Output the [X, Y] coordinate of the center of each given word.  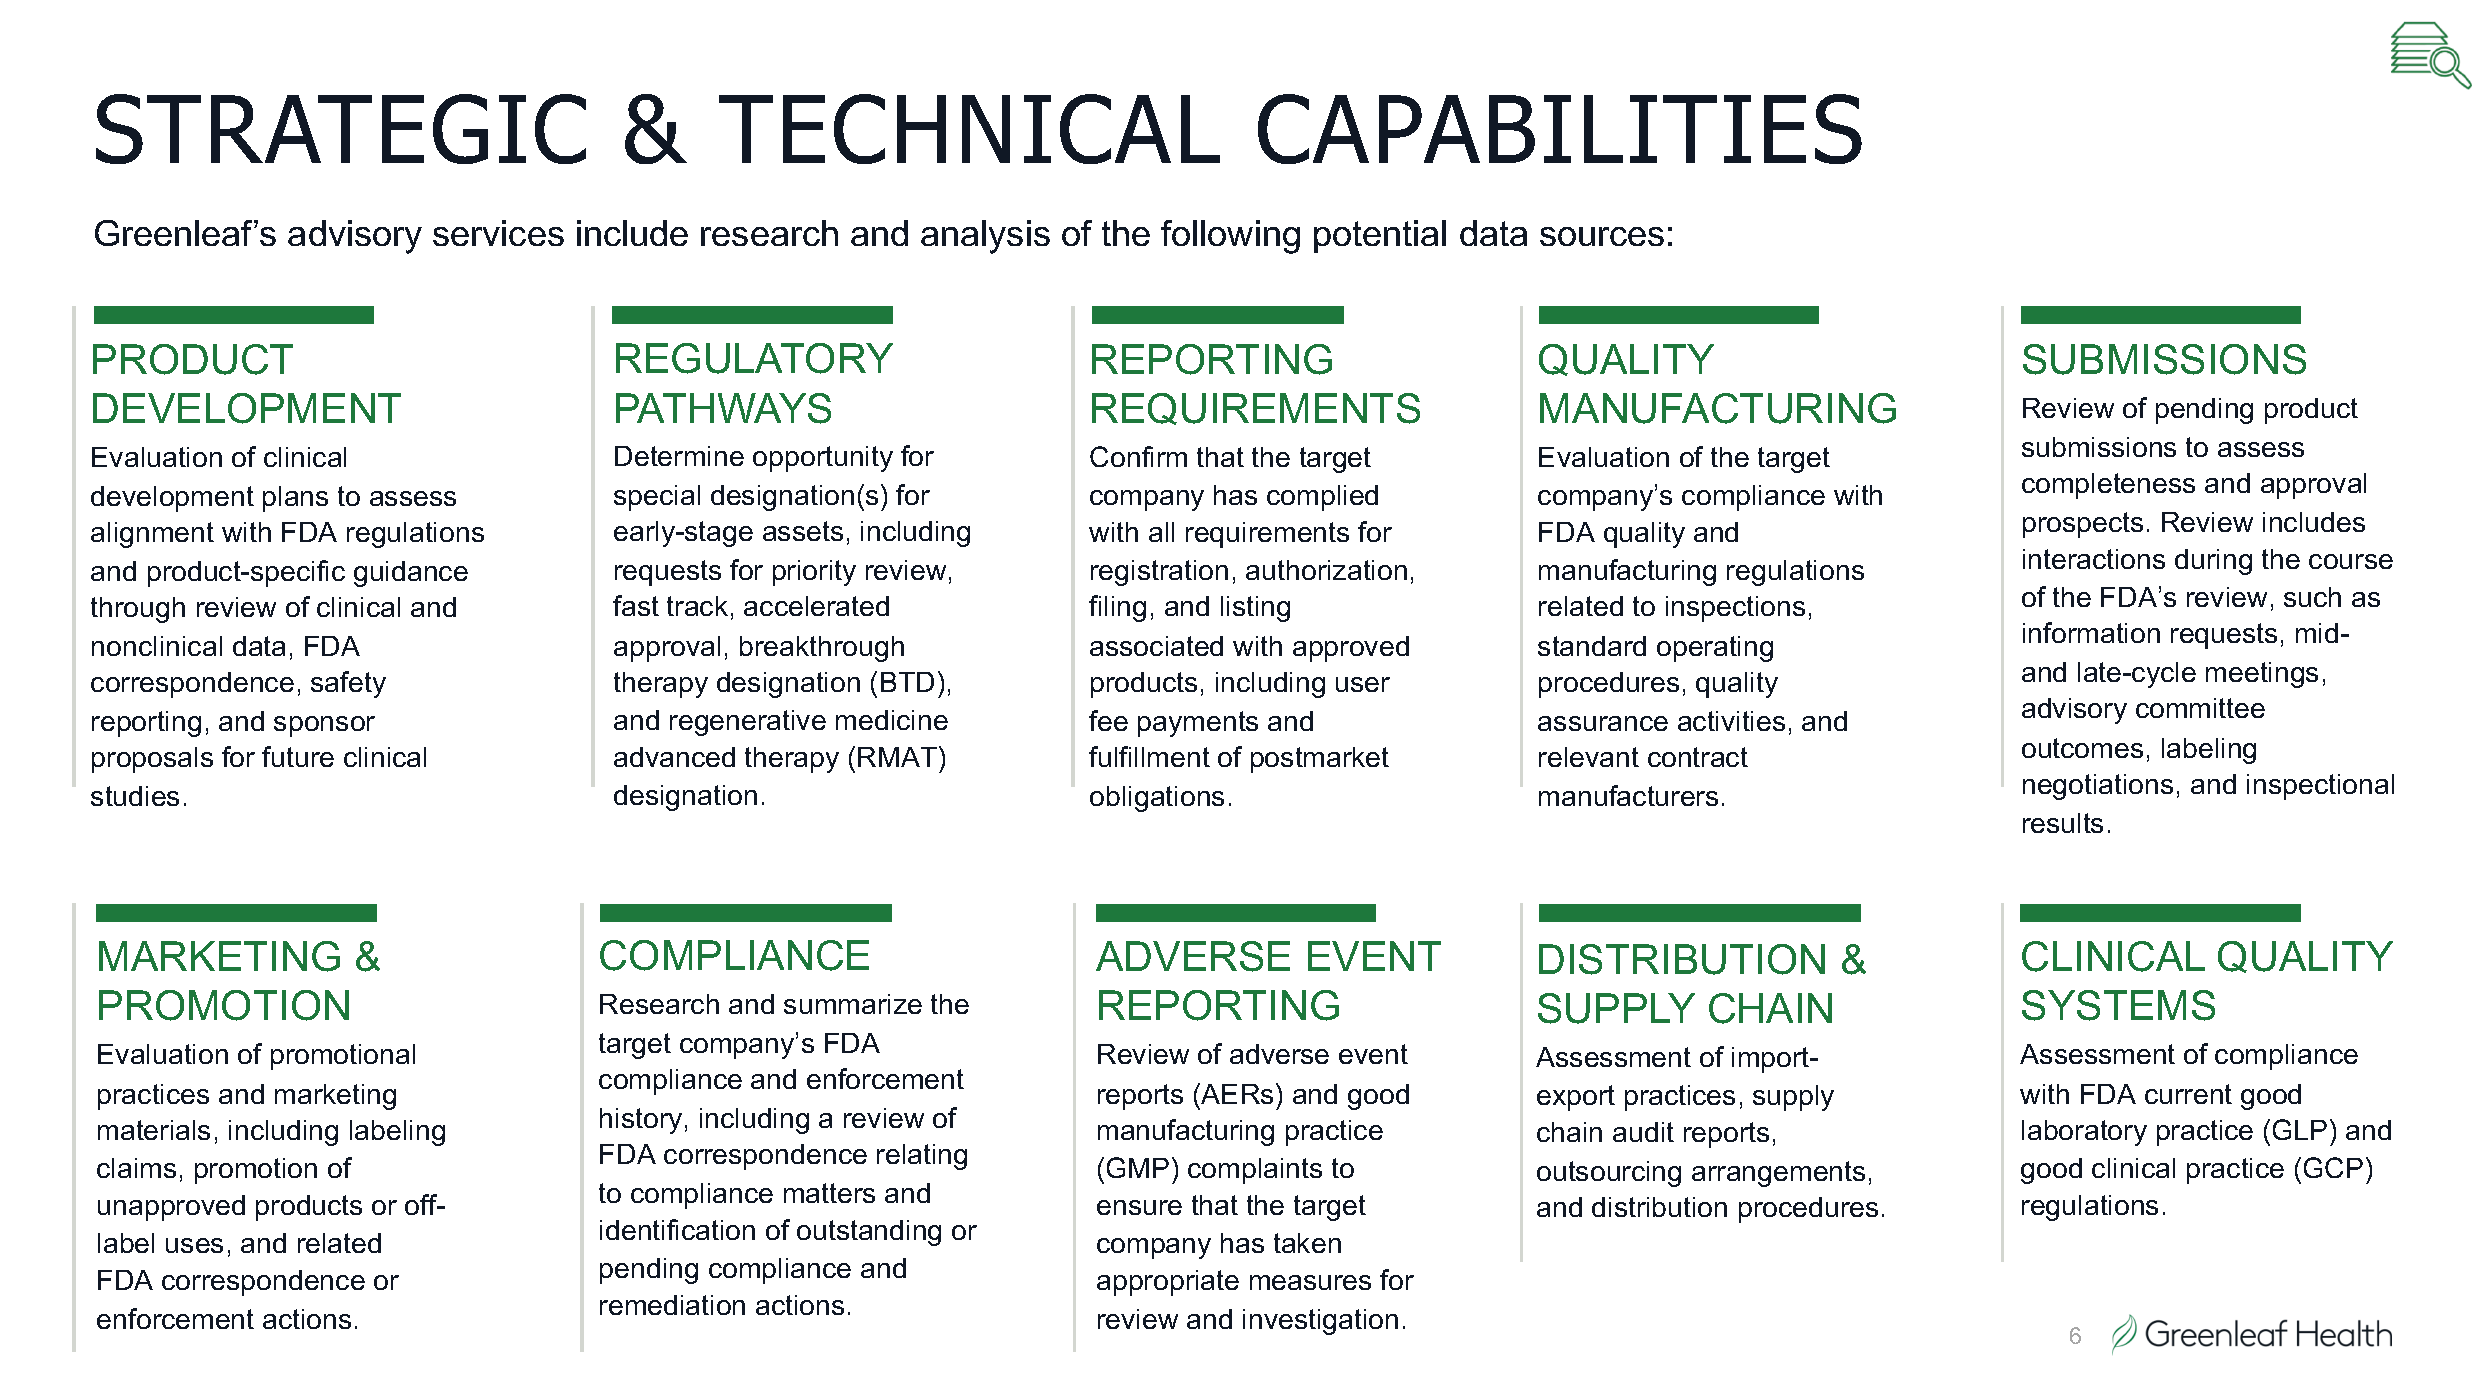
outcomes [2082, 748]
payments [1198, 724]
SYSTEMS [2118, 1005]
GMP [1138, 1167]
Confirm [1138, 456]
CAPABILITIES [1560, 129]
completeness [2108, 486]
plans [295, 499]
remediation [672, 1305]
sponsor [324, 726]
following [1230, 237]
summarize [853, 1004]
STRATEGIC [341, 129]
